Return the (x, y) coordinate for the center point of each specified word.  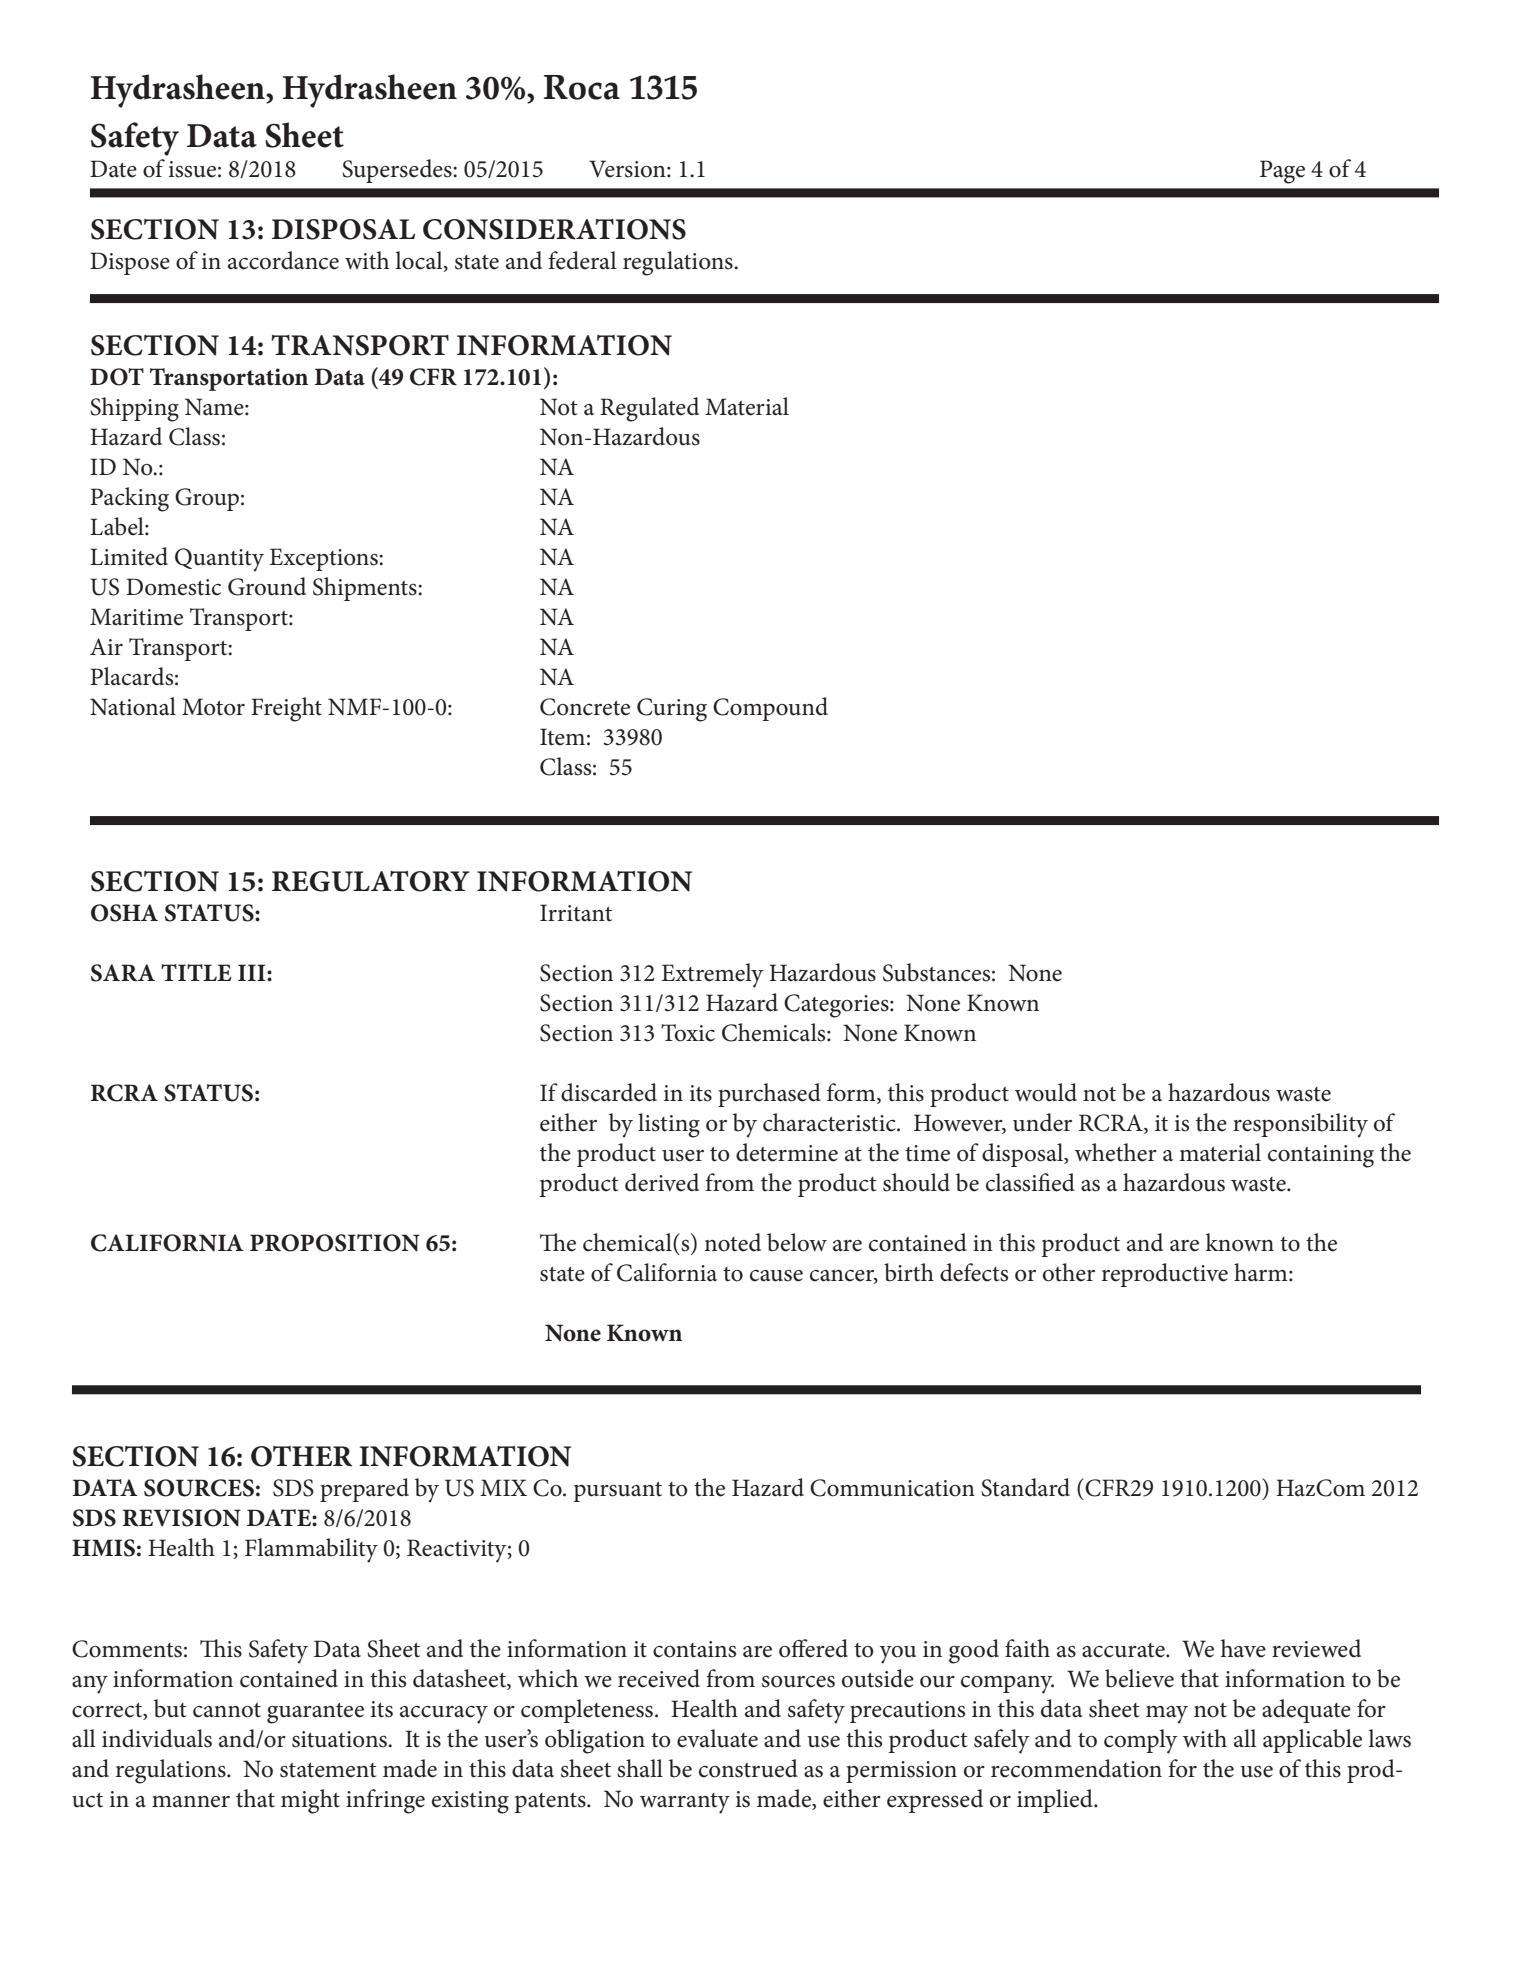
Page (1282, 172)
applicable (1312, 1741)
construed (748, 1768)
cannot (227, 1710)
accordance (283, 260)
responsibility (1300, 1125)
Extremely (712, 975)
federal (582, 260)
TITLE (196, 972)
